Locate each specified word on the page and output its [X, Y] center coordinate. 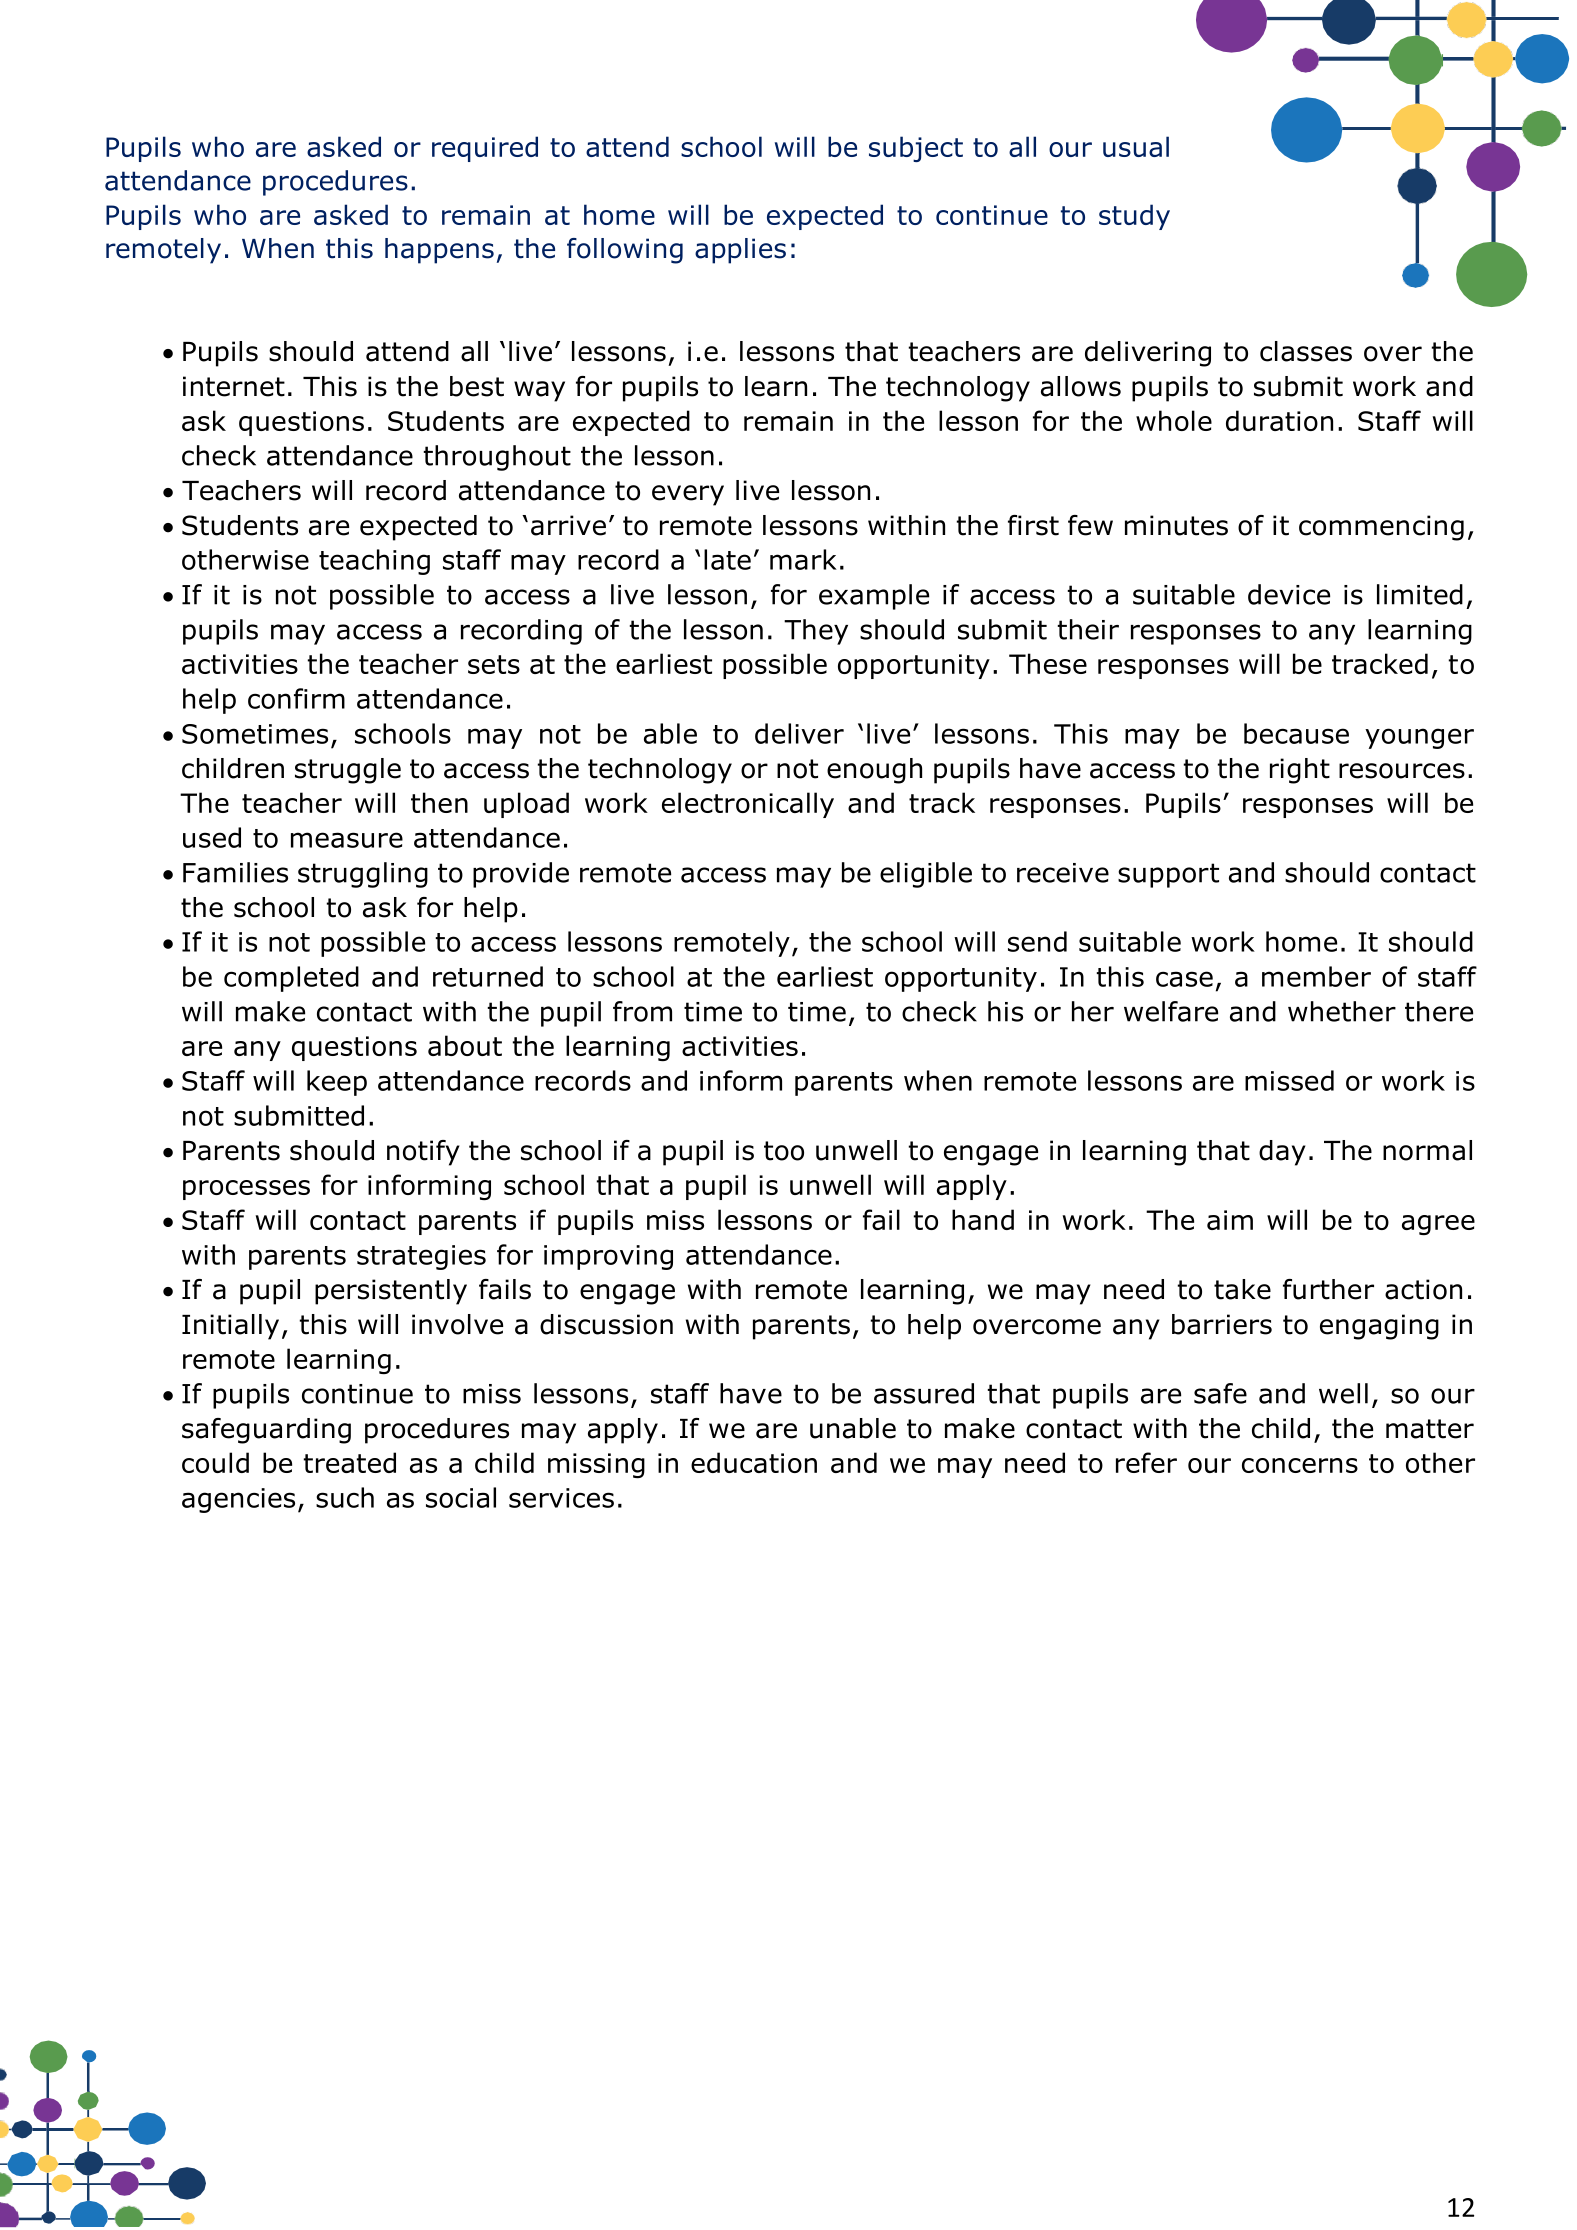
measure [347, 840]
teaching [374, 562]
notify [423, 1153]
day [1282, 1153]
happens [439, 251]
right [1300, 771]
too [784, 1151]
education [754, 1462]
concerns [1300, 1465]
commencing [1381, 528]
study [1134, 217]
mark [803, 559]
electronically [748, 805]
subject [916, 149]
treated [349, 1462]
